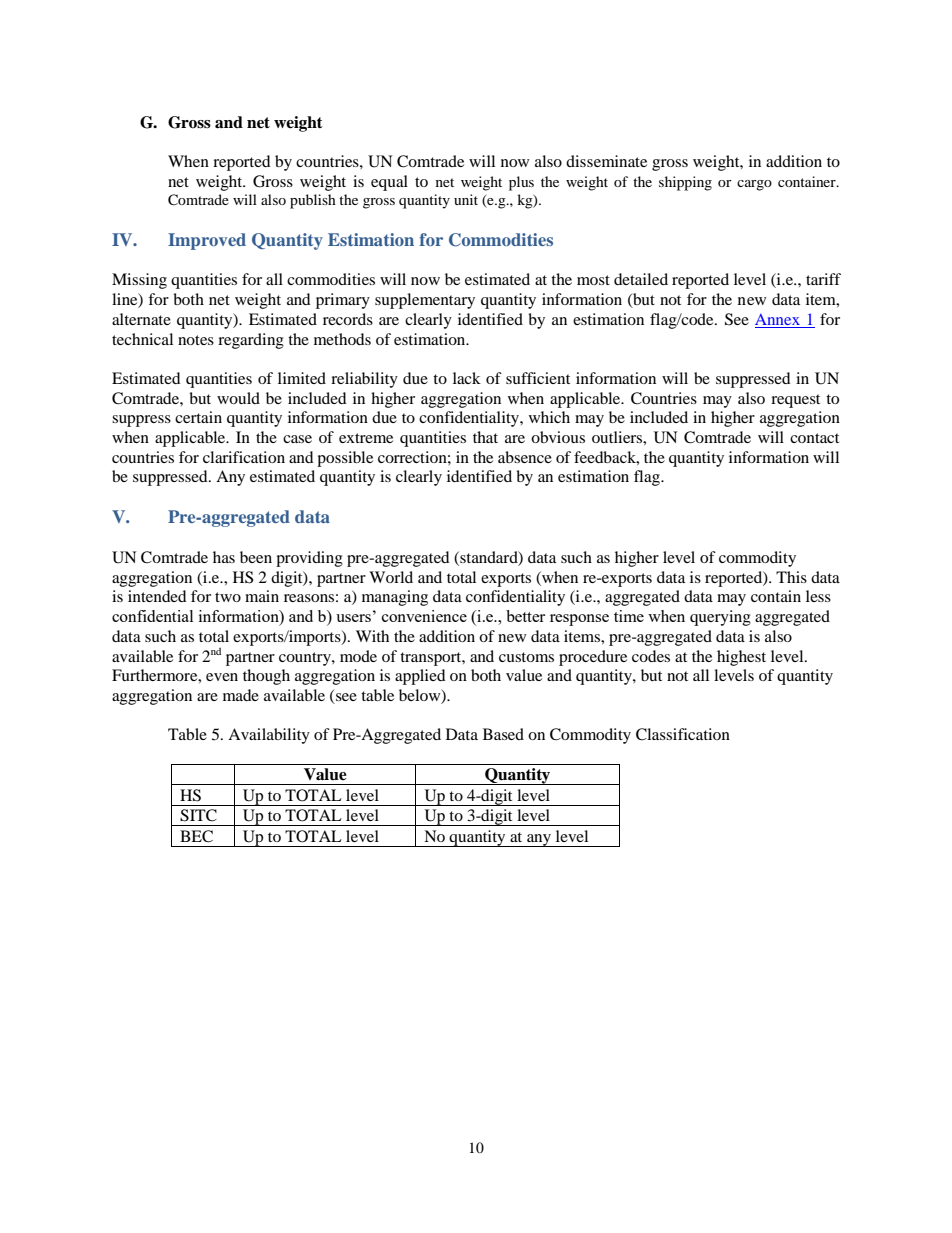  I want to click on customs, so click(526, 657).
